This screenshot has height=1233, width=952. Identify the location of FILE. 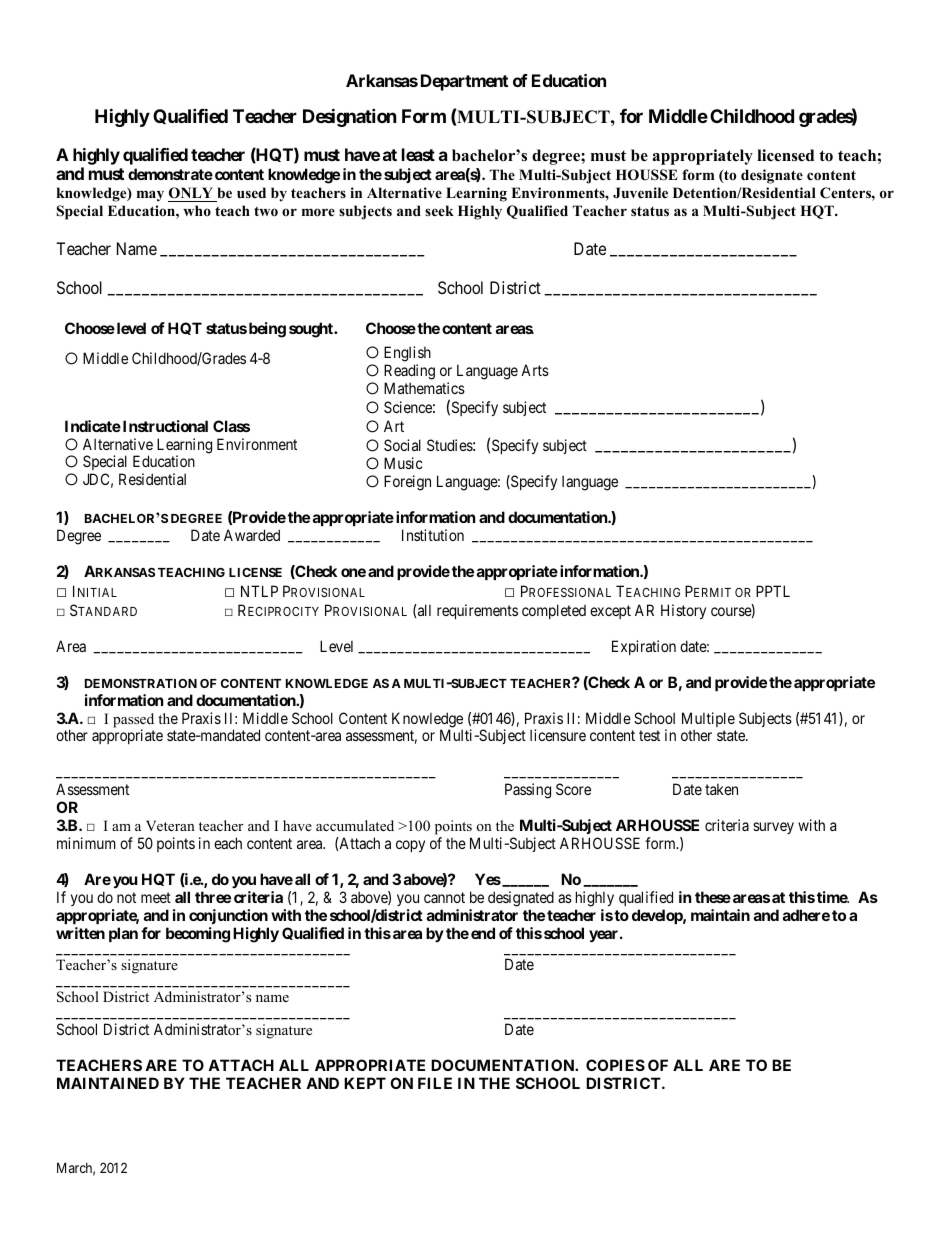
(435, 1083).
